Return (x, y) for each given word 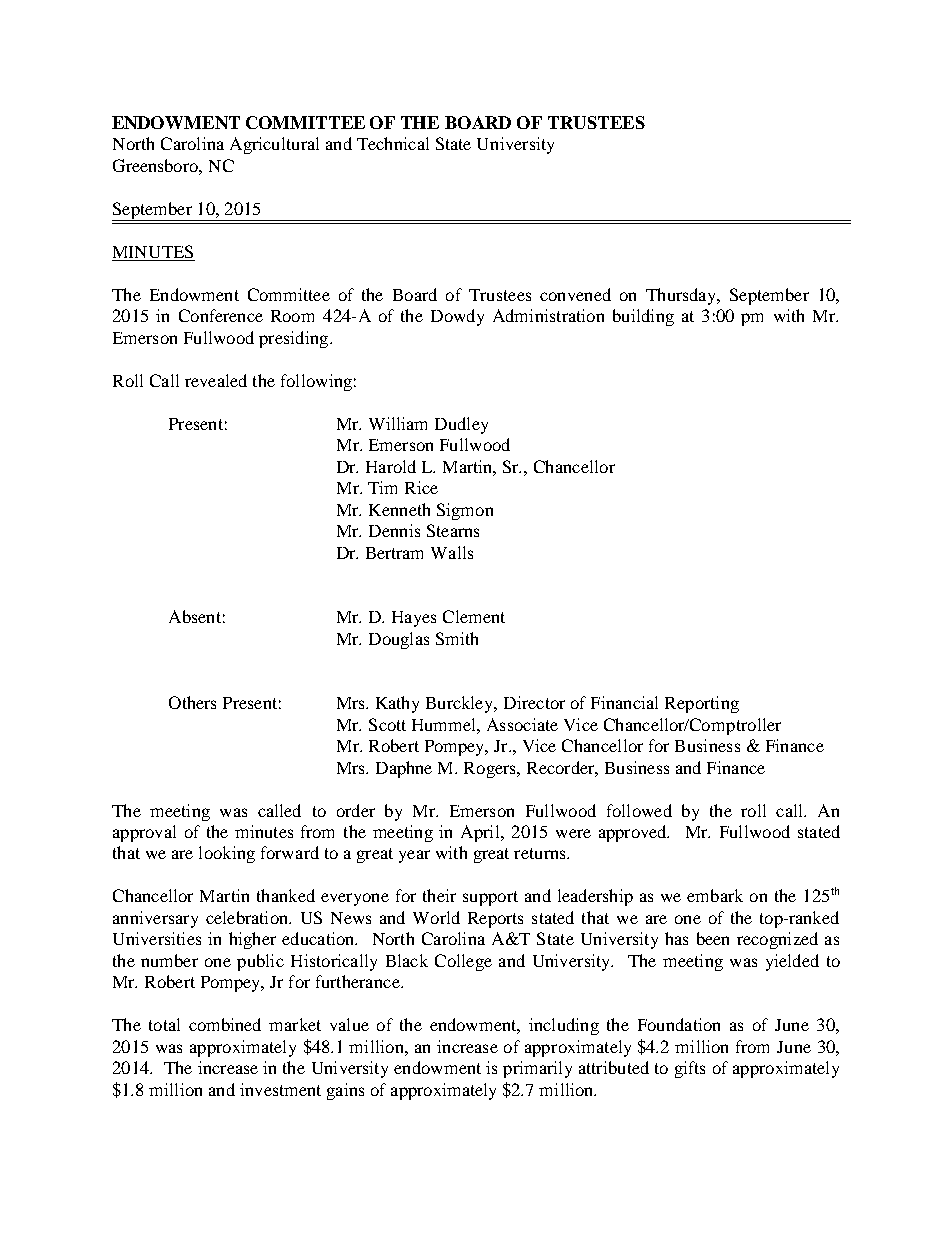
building (643, 317)
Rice (421, 487)
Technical (393, 143)
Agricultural (274, 145)
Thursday (682, 296)
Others (192, 702)
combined (225, 1024)
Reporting (702, 704)
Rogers (491, 770)
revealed (216, 380)
